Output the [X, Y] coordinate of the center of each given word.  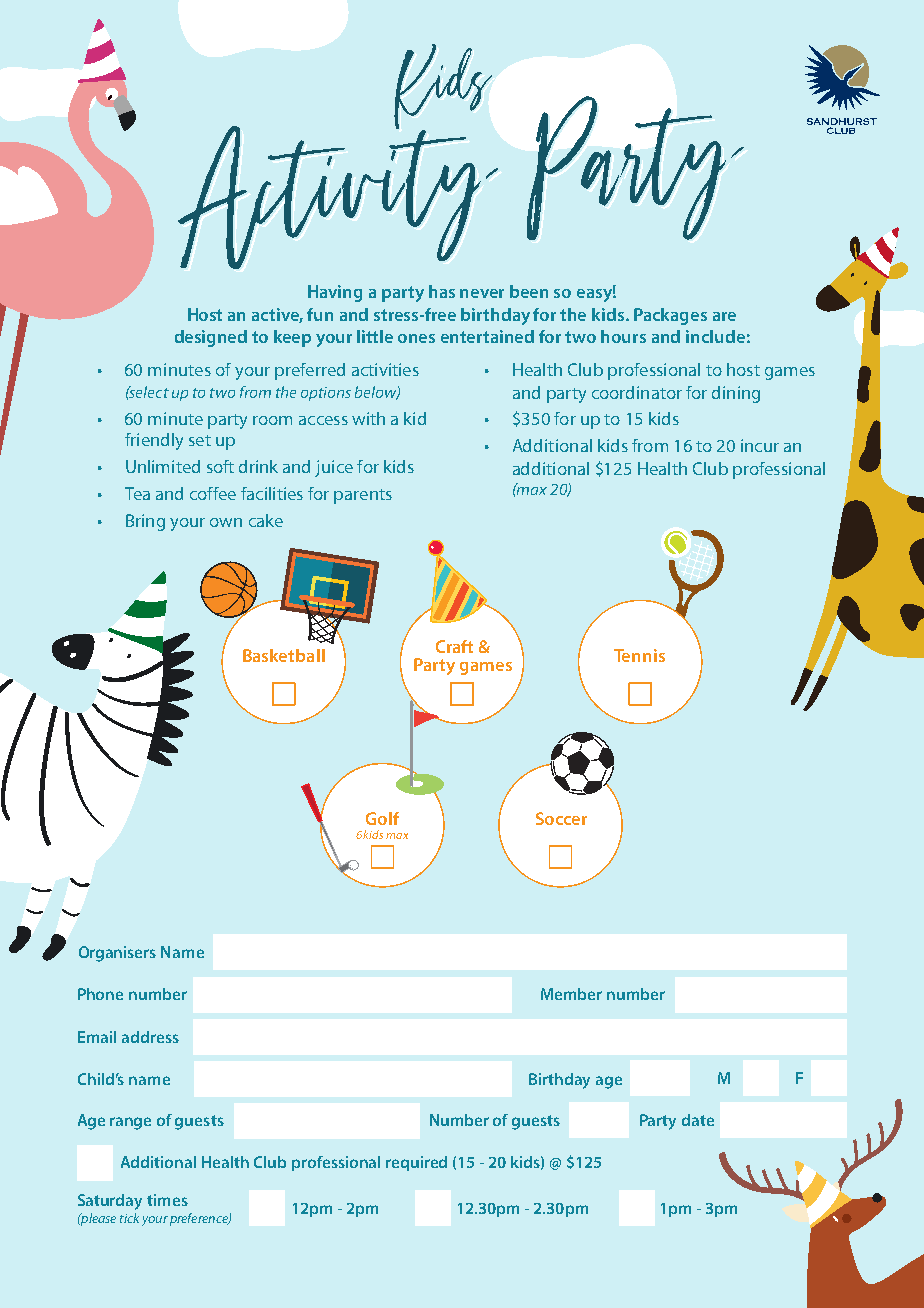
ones [416, 338]
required [416, 1163]
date [698, 1120]
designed [211, 338]
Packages [670, 316]
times [167, 1200]
